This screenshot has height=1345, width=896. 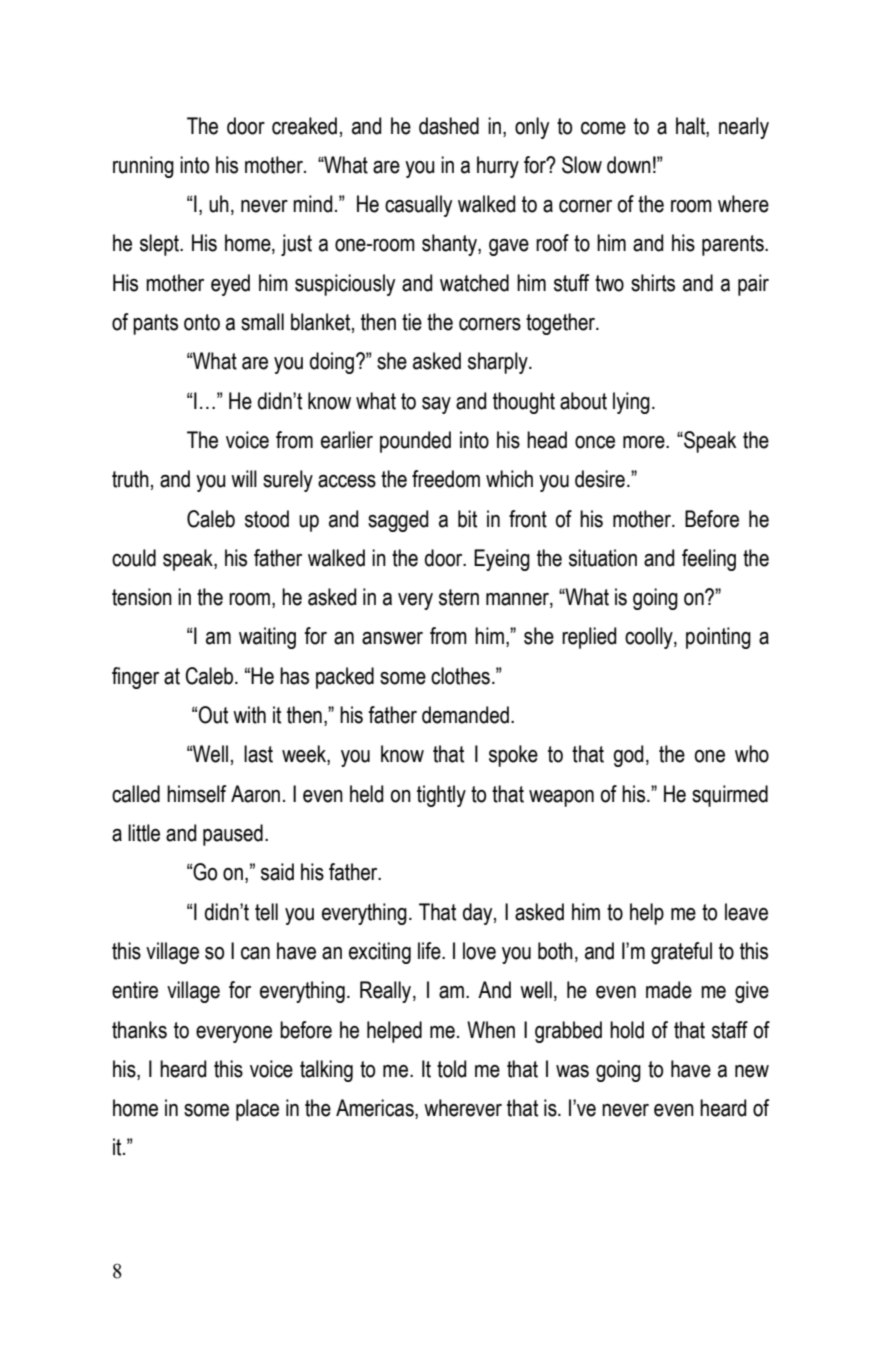 What do you see at coordinates (266, 912) in the screenshot?
I see `tell` at bounding box center [266, 912].
